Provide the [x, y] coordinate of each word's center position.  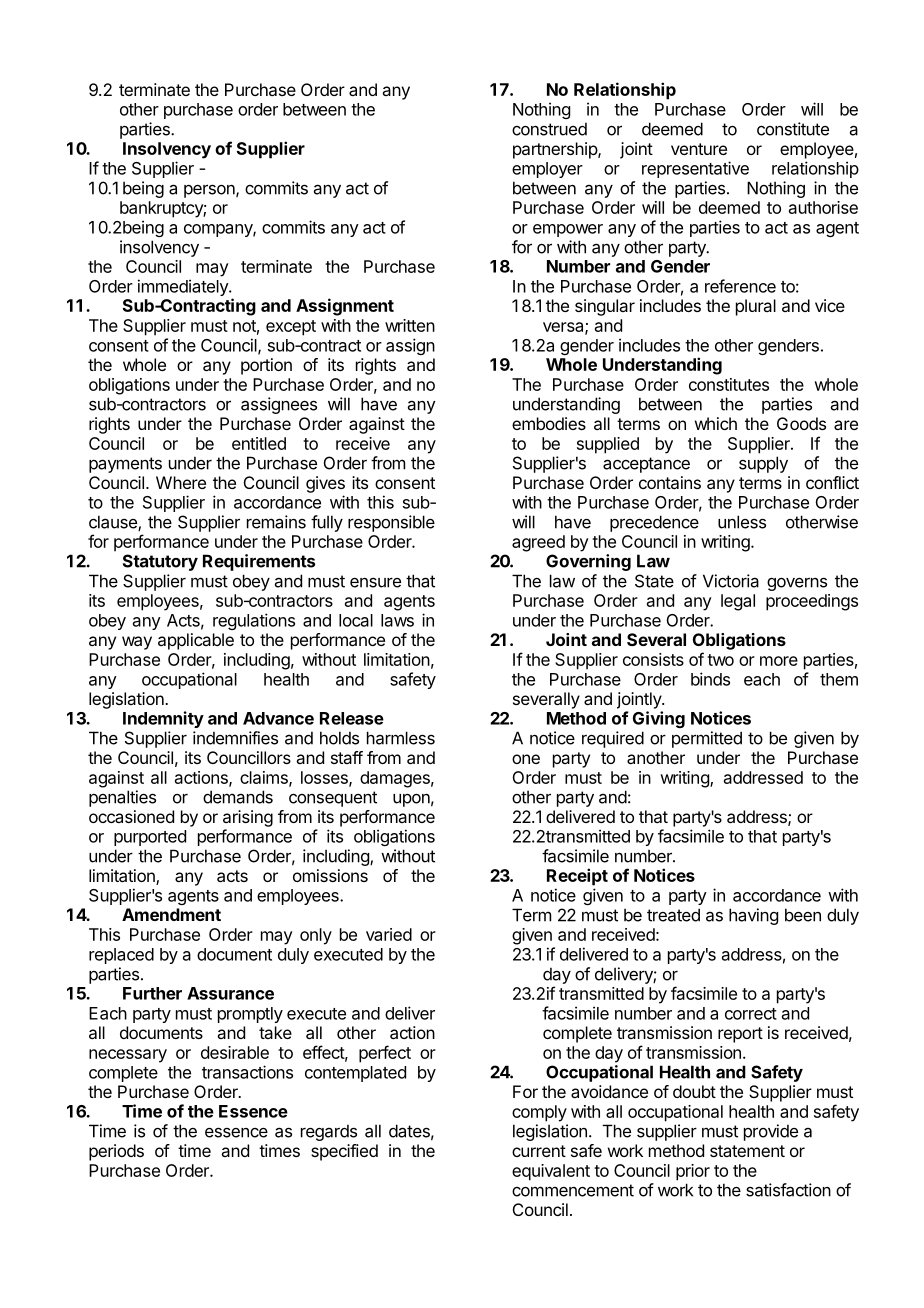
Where [181, 482]
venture [699, 149]
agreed [538, 543]
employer [547, 170]
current [539, 1151]
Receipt [577, 877]
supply [763, 464]
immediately [184, 287]
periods [116, 1152]
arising [248, 818]
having [753, 916]
